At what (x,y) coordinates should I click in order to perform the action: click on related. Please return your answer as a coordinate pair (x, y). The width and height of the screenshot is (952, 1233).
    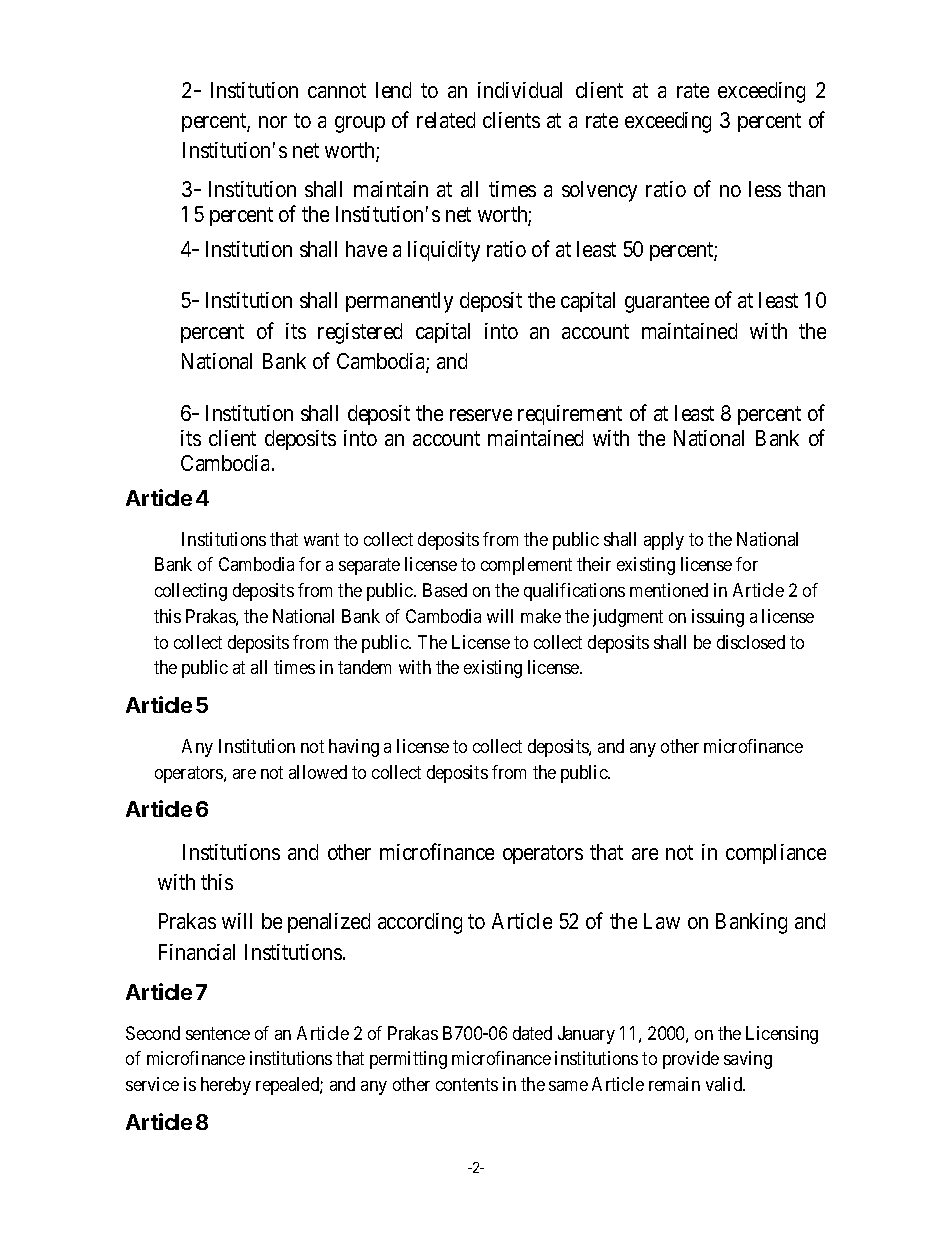
    Looking at the image, I should click on (446, 120).
